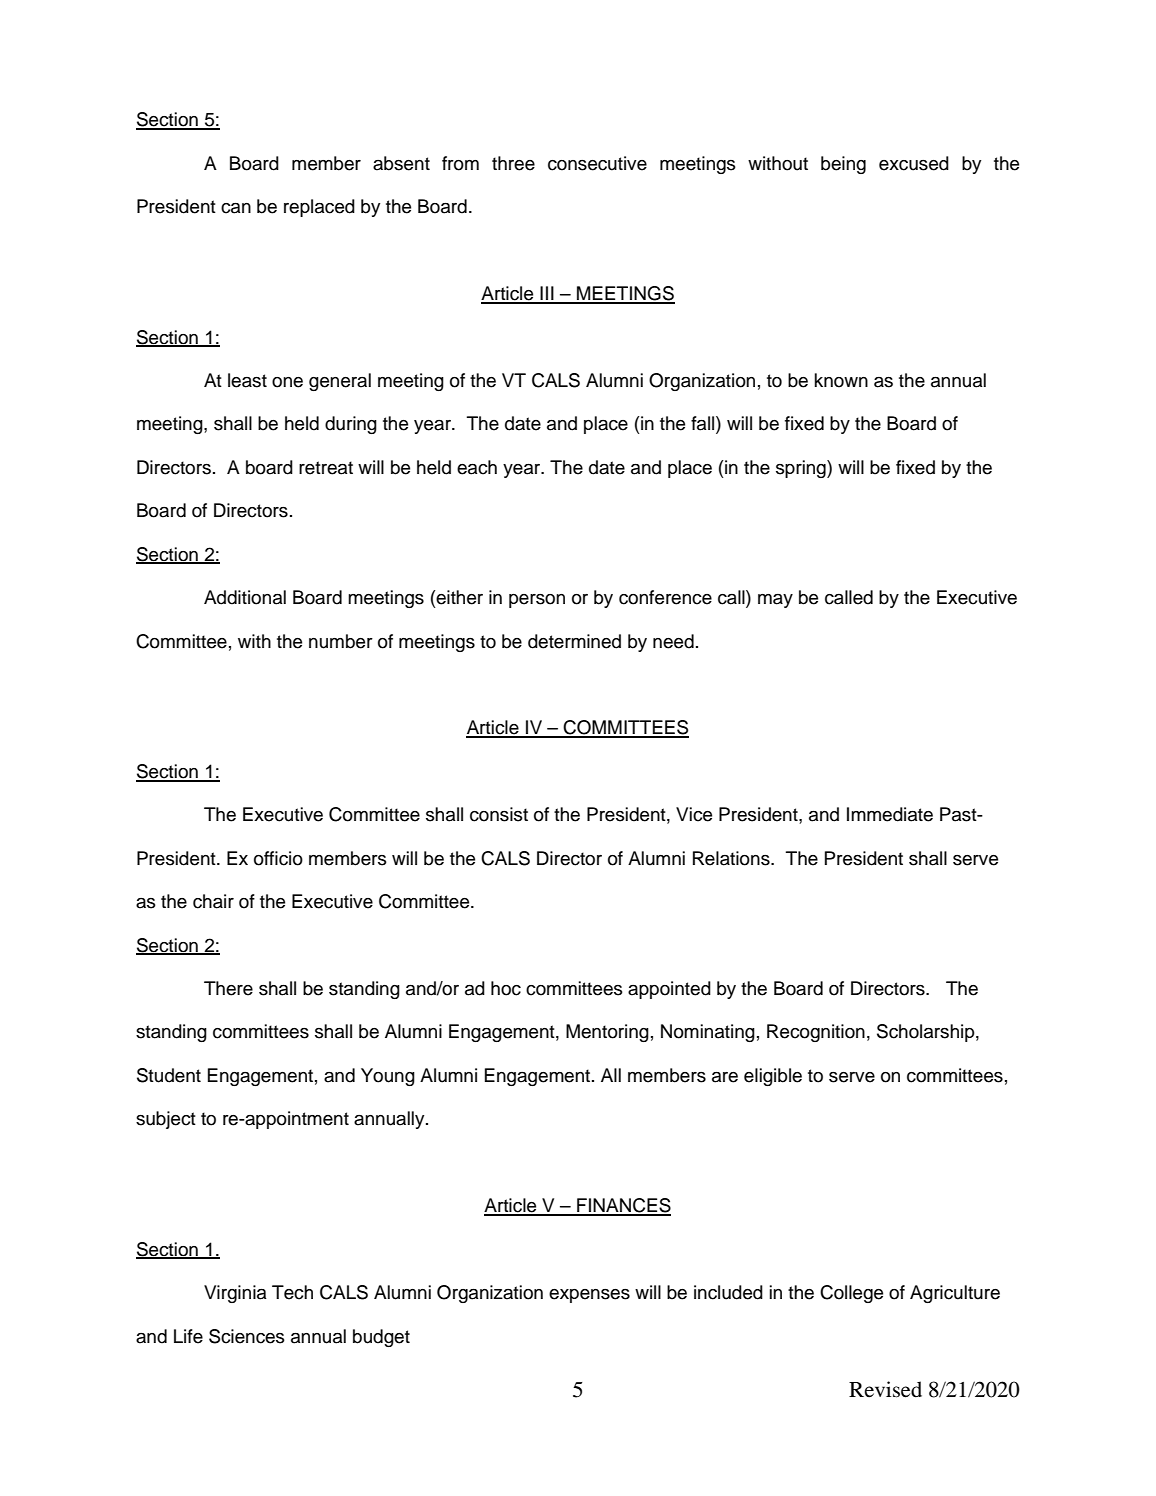  Describe the element at coordinates (589, 1296) in the document. I see `expenses` at that location.
